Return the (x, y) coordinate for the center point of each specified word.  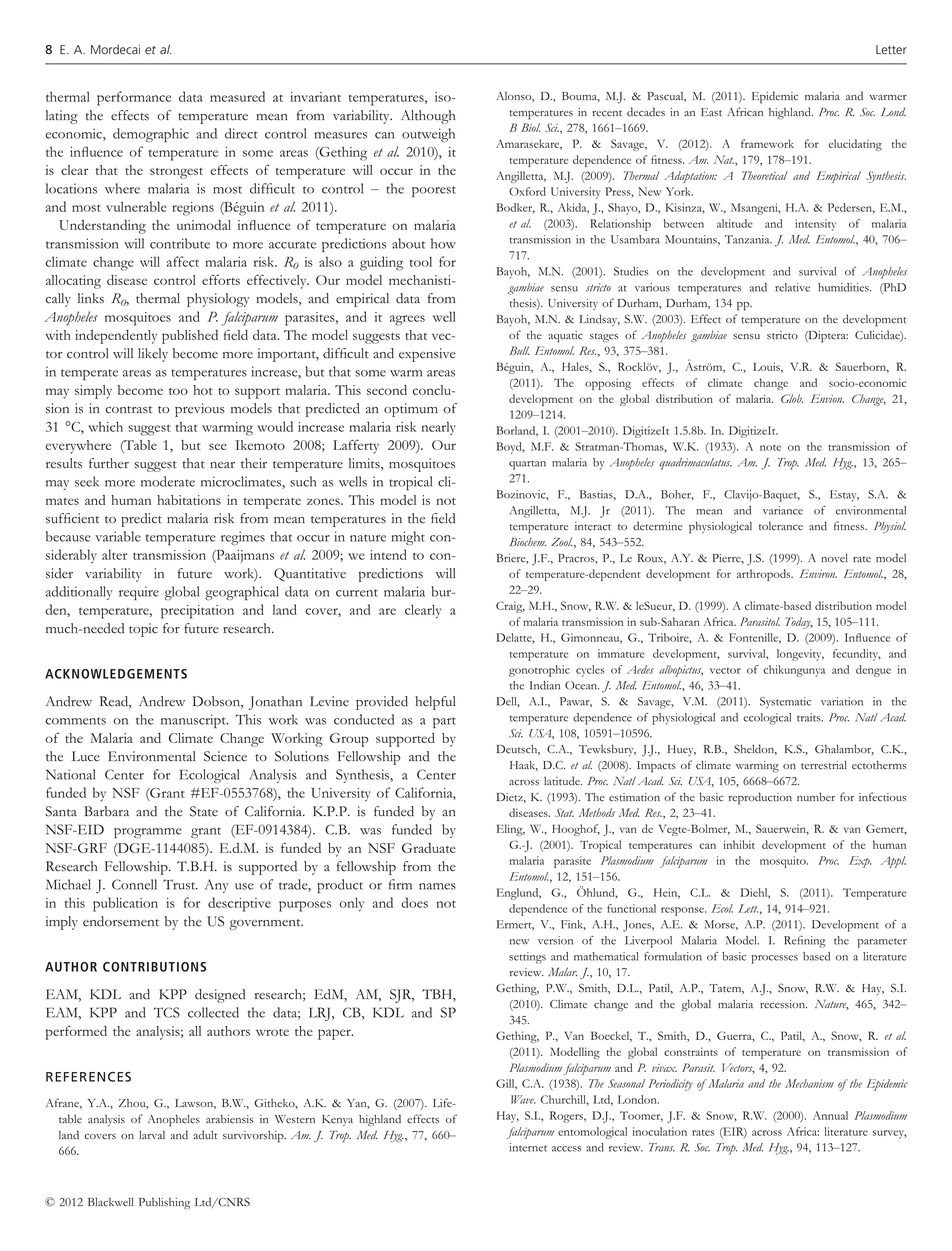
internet (528, 1147)
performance (134, 98)
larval (152, 1135)
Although (428, 117)
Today (799, 623)
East (711, 112)
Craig (510, 607)
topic (143, 630)
